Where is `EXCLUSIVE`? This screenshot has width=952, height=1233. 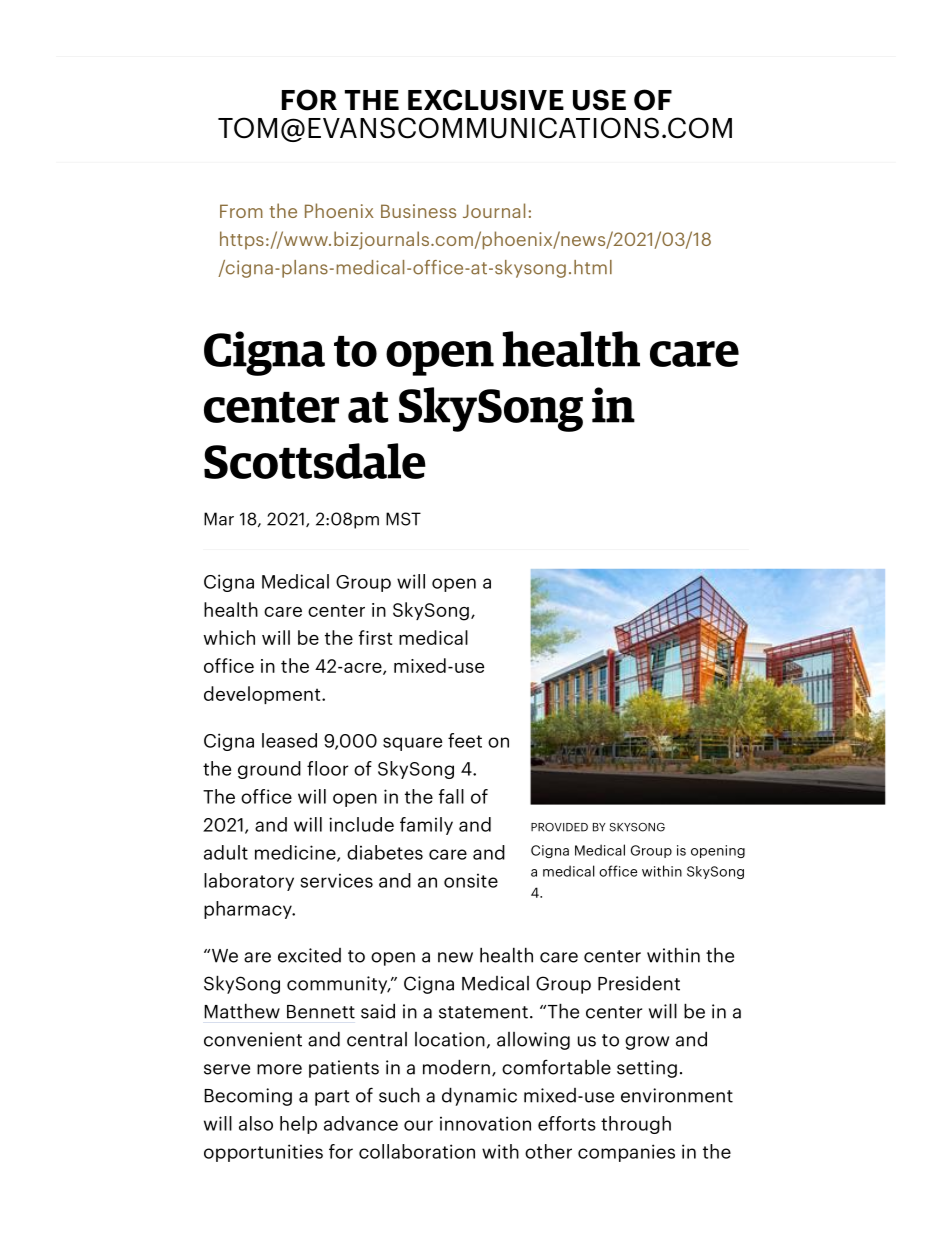
EXCLUSIVE is located at coordinates (486, 100).
